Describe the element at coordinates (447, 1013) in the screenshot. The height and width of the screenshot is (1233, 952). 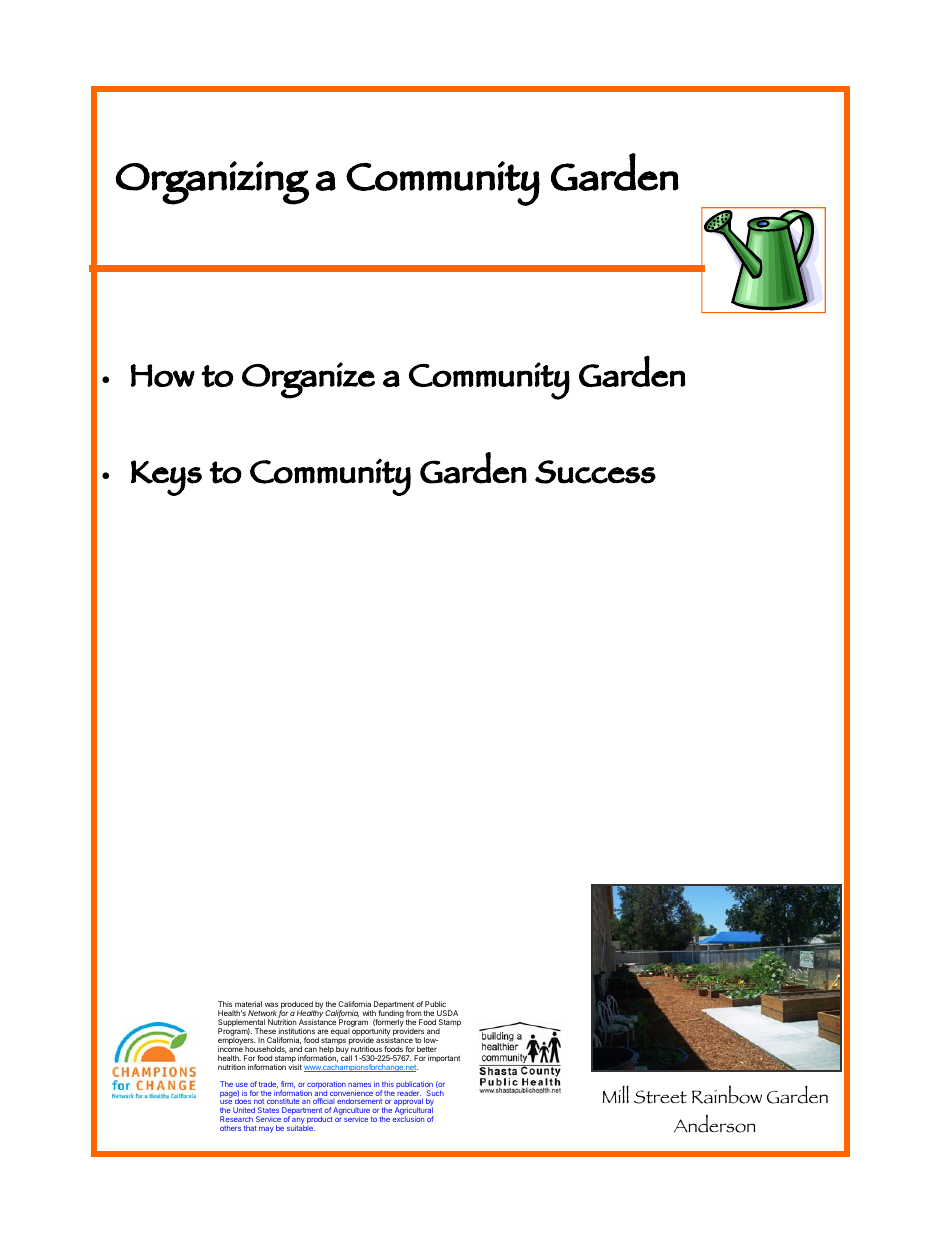
I see `USDA` at that location.
